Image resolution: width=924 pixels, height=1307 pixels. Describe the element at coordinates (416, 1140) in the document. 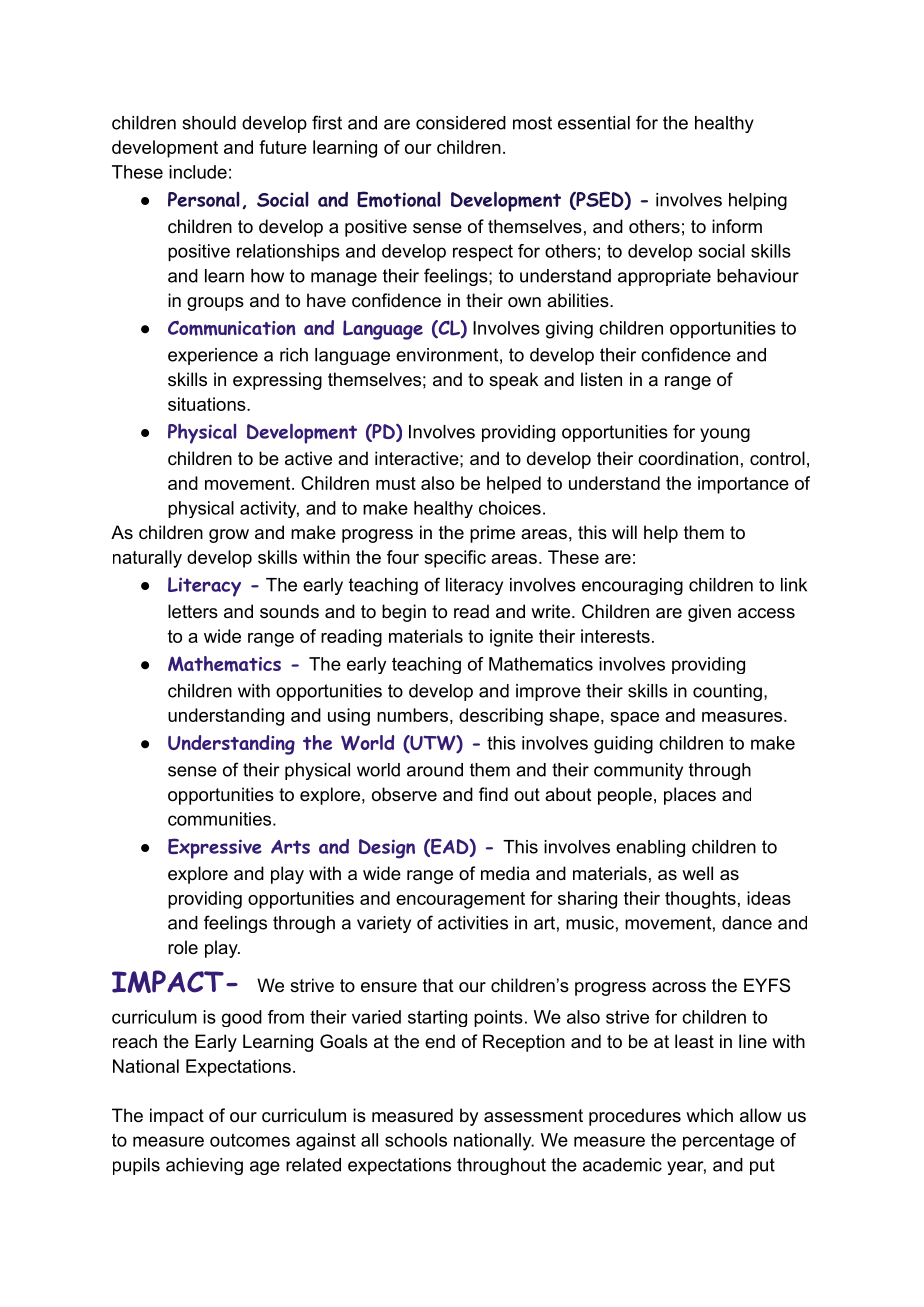

I see `schools` at that location.
